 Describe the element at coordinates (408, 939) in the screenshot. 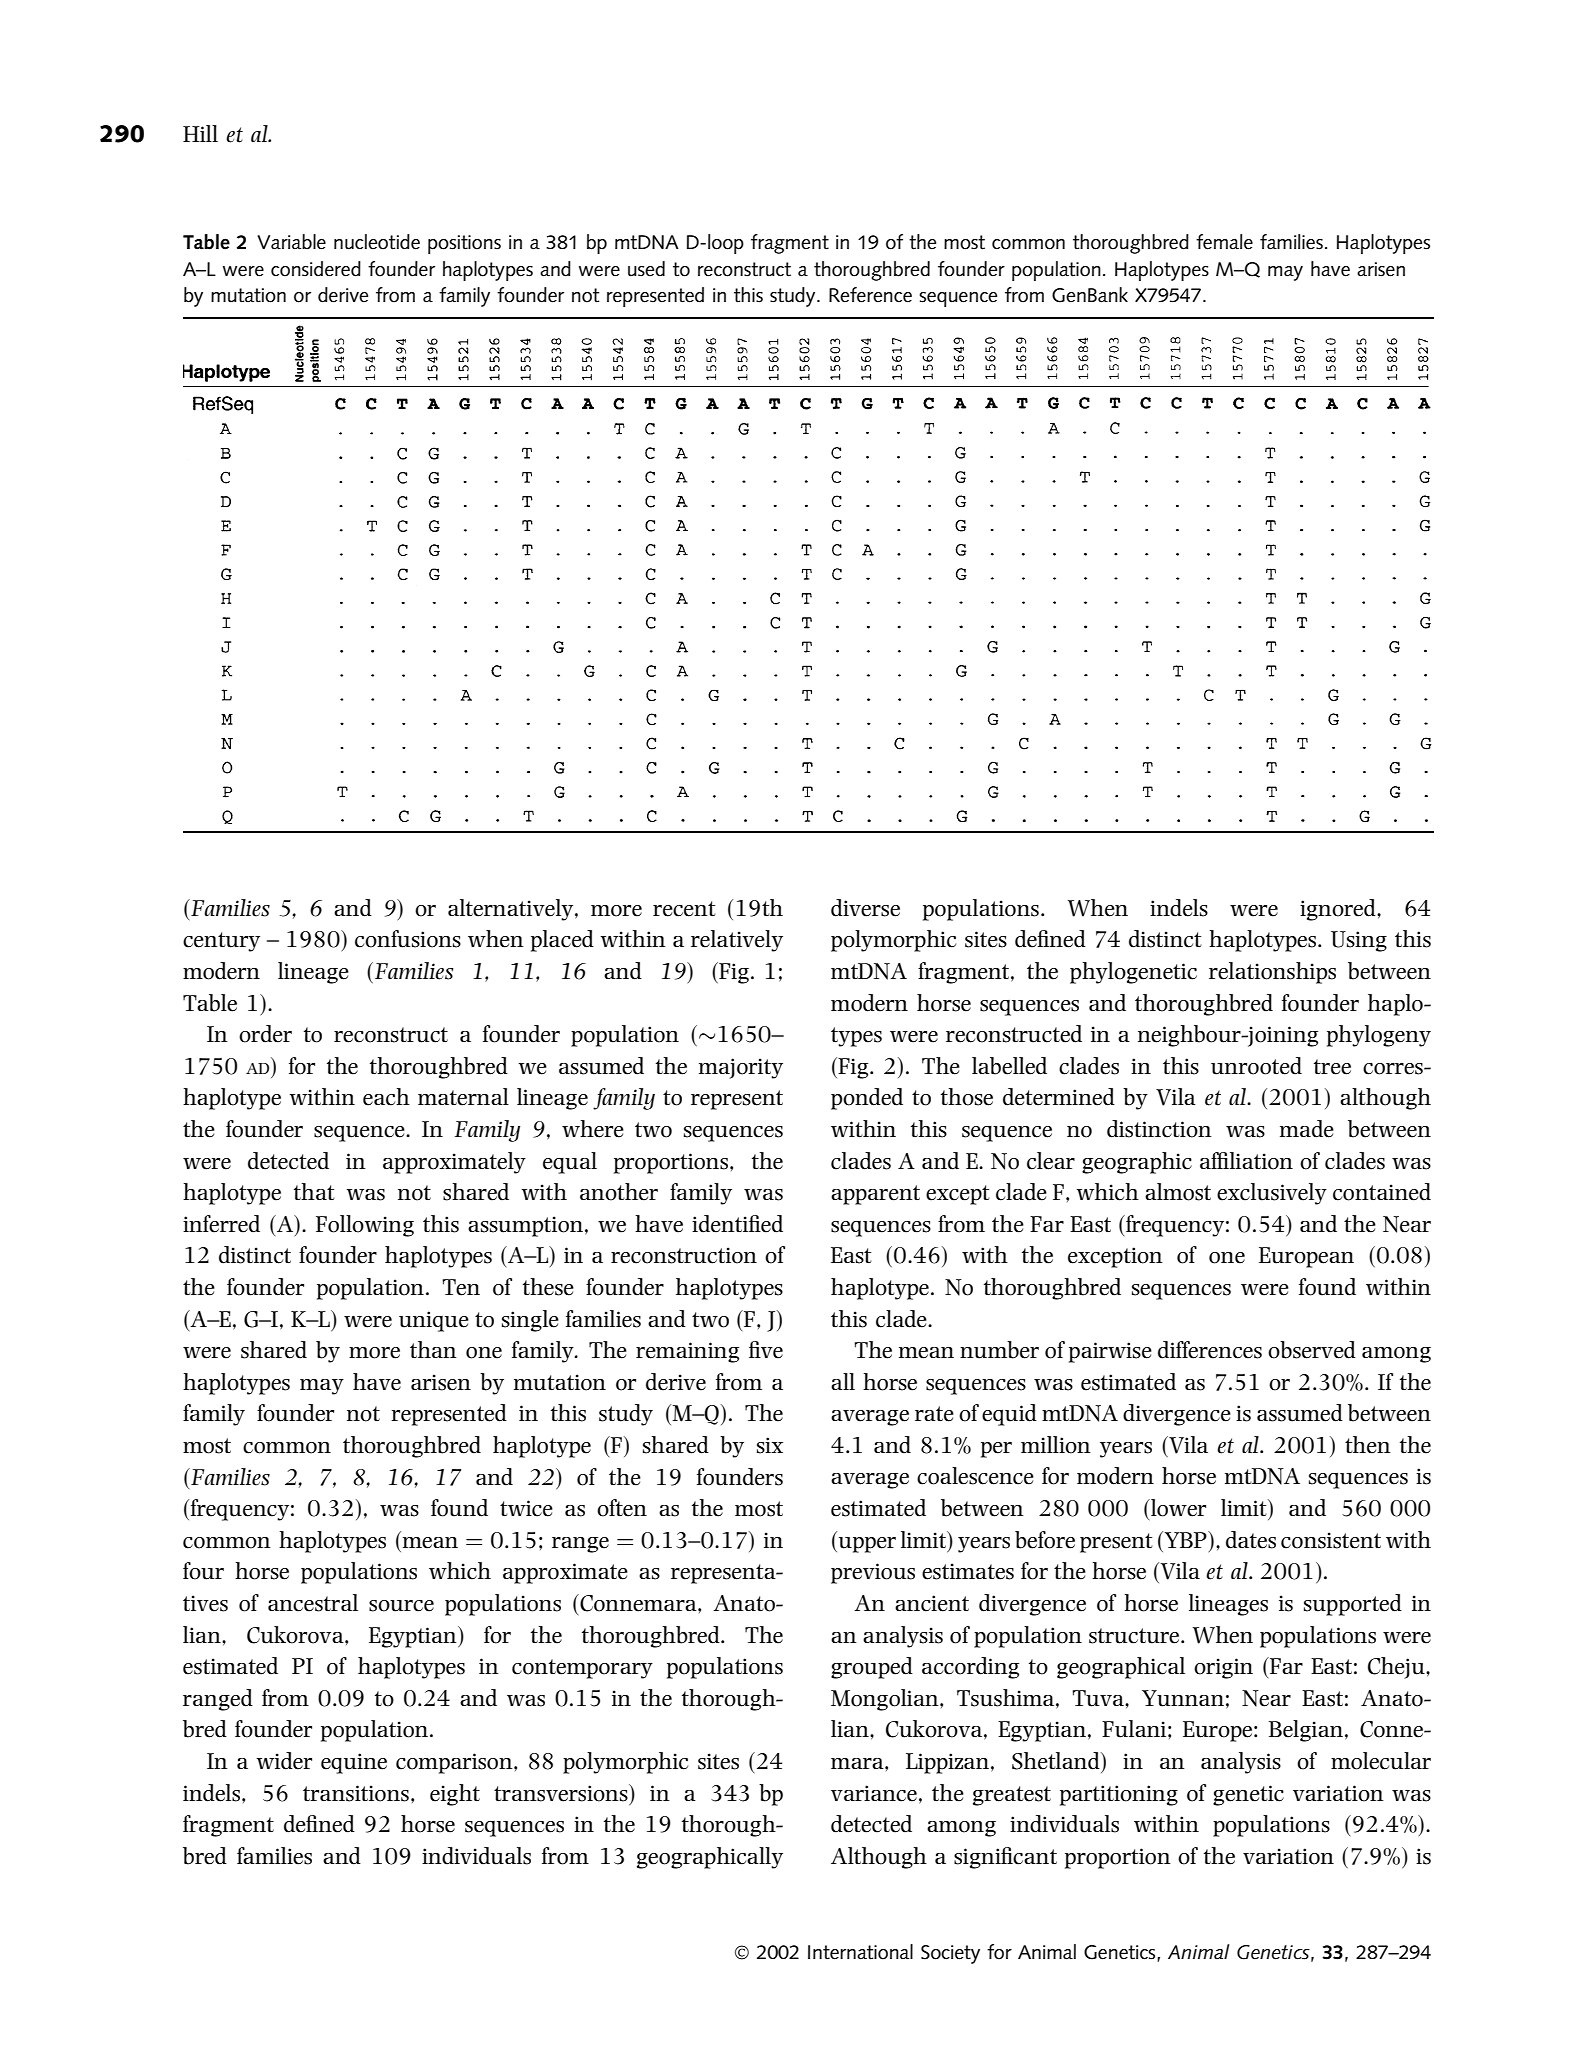

I see `confusions` at that location.
